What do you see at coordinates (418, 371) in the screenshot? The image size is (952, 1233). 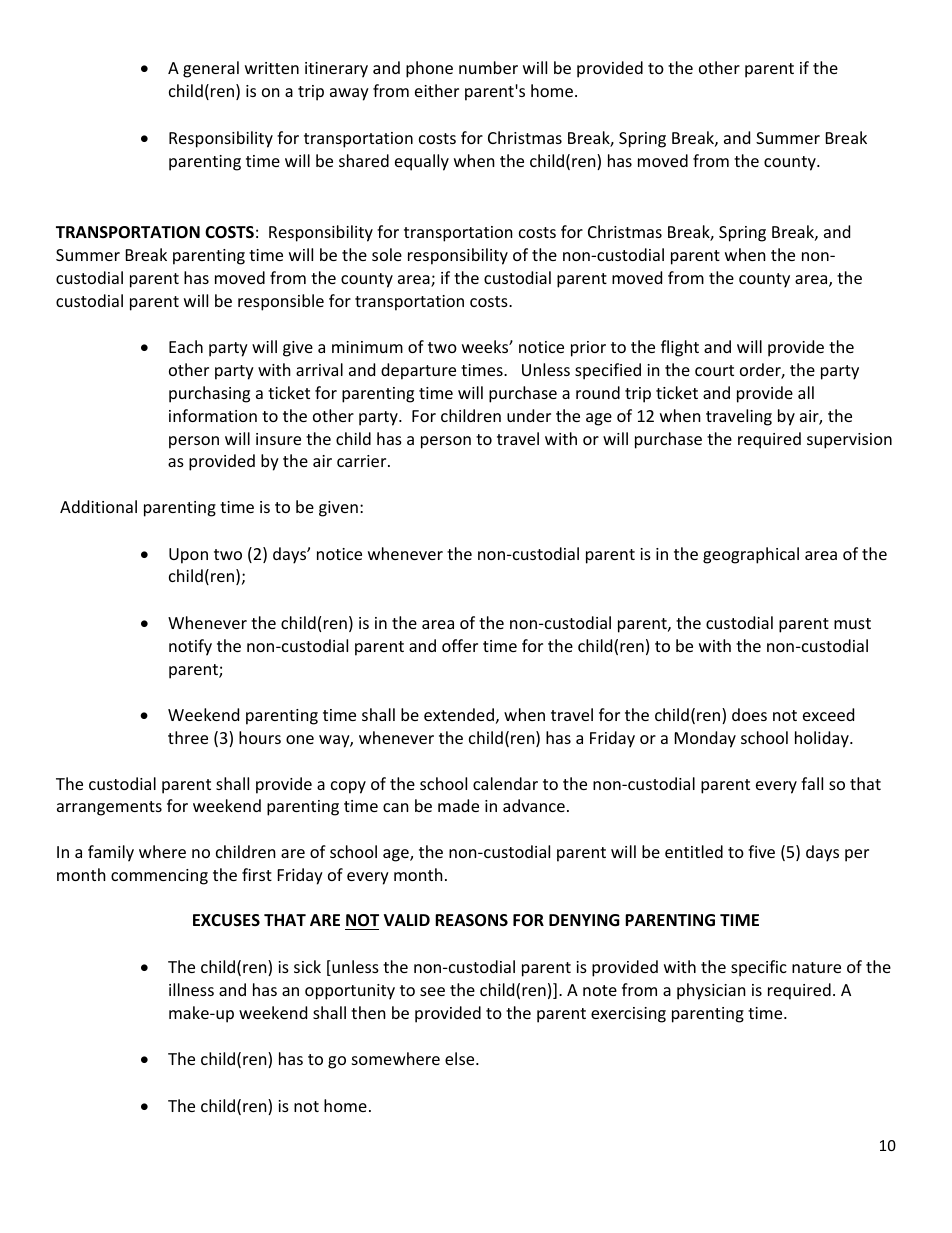 I see `departure` at bounding box center [418, 371].
